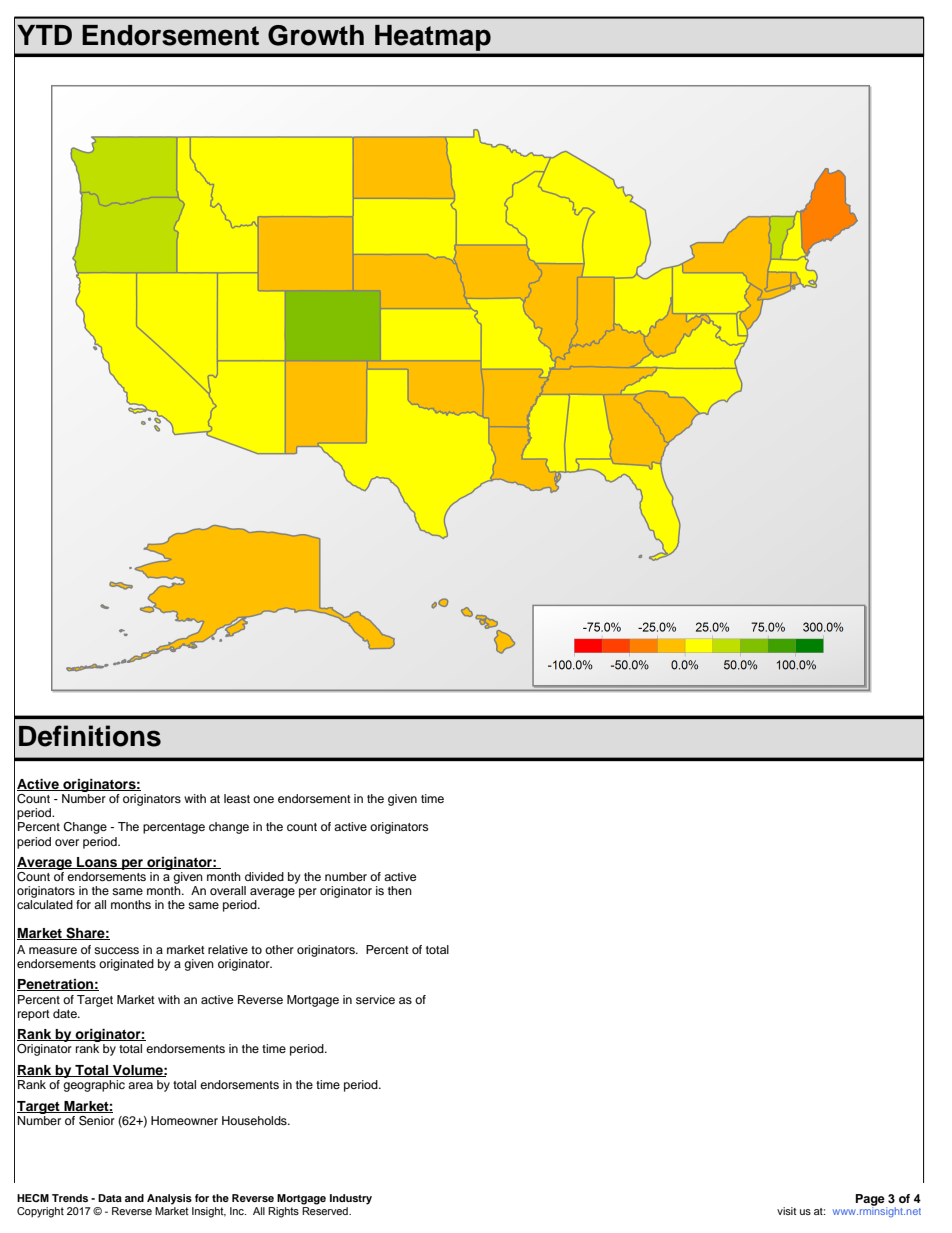 This screenshot has height=1233, width=952. What do you see at coordinates (44, 35) in the screenshot?
I see `YTD` at bounding box center [44, 35].
